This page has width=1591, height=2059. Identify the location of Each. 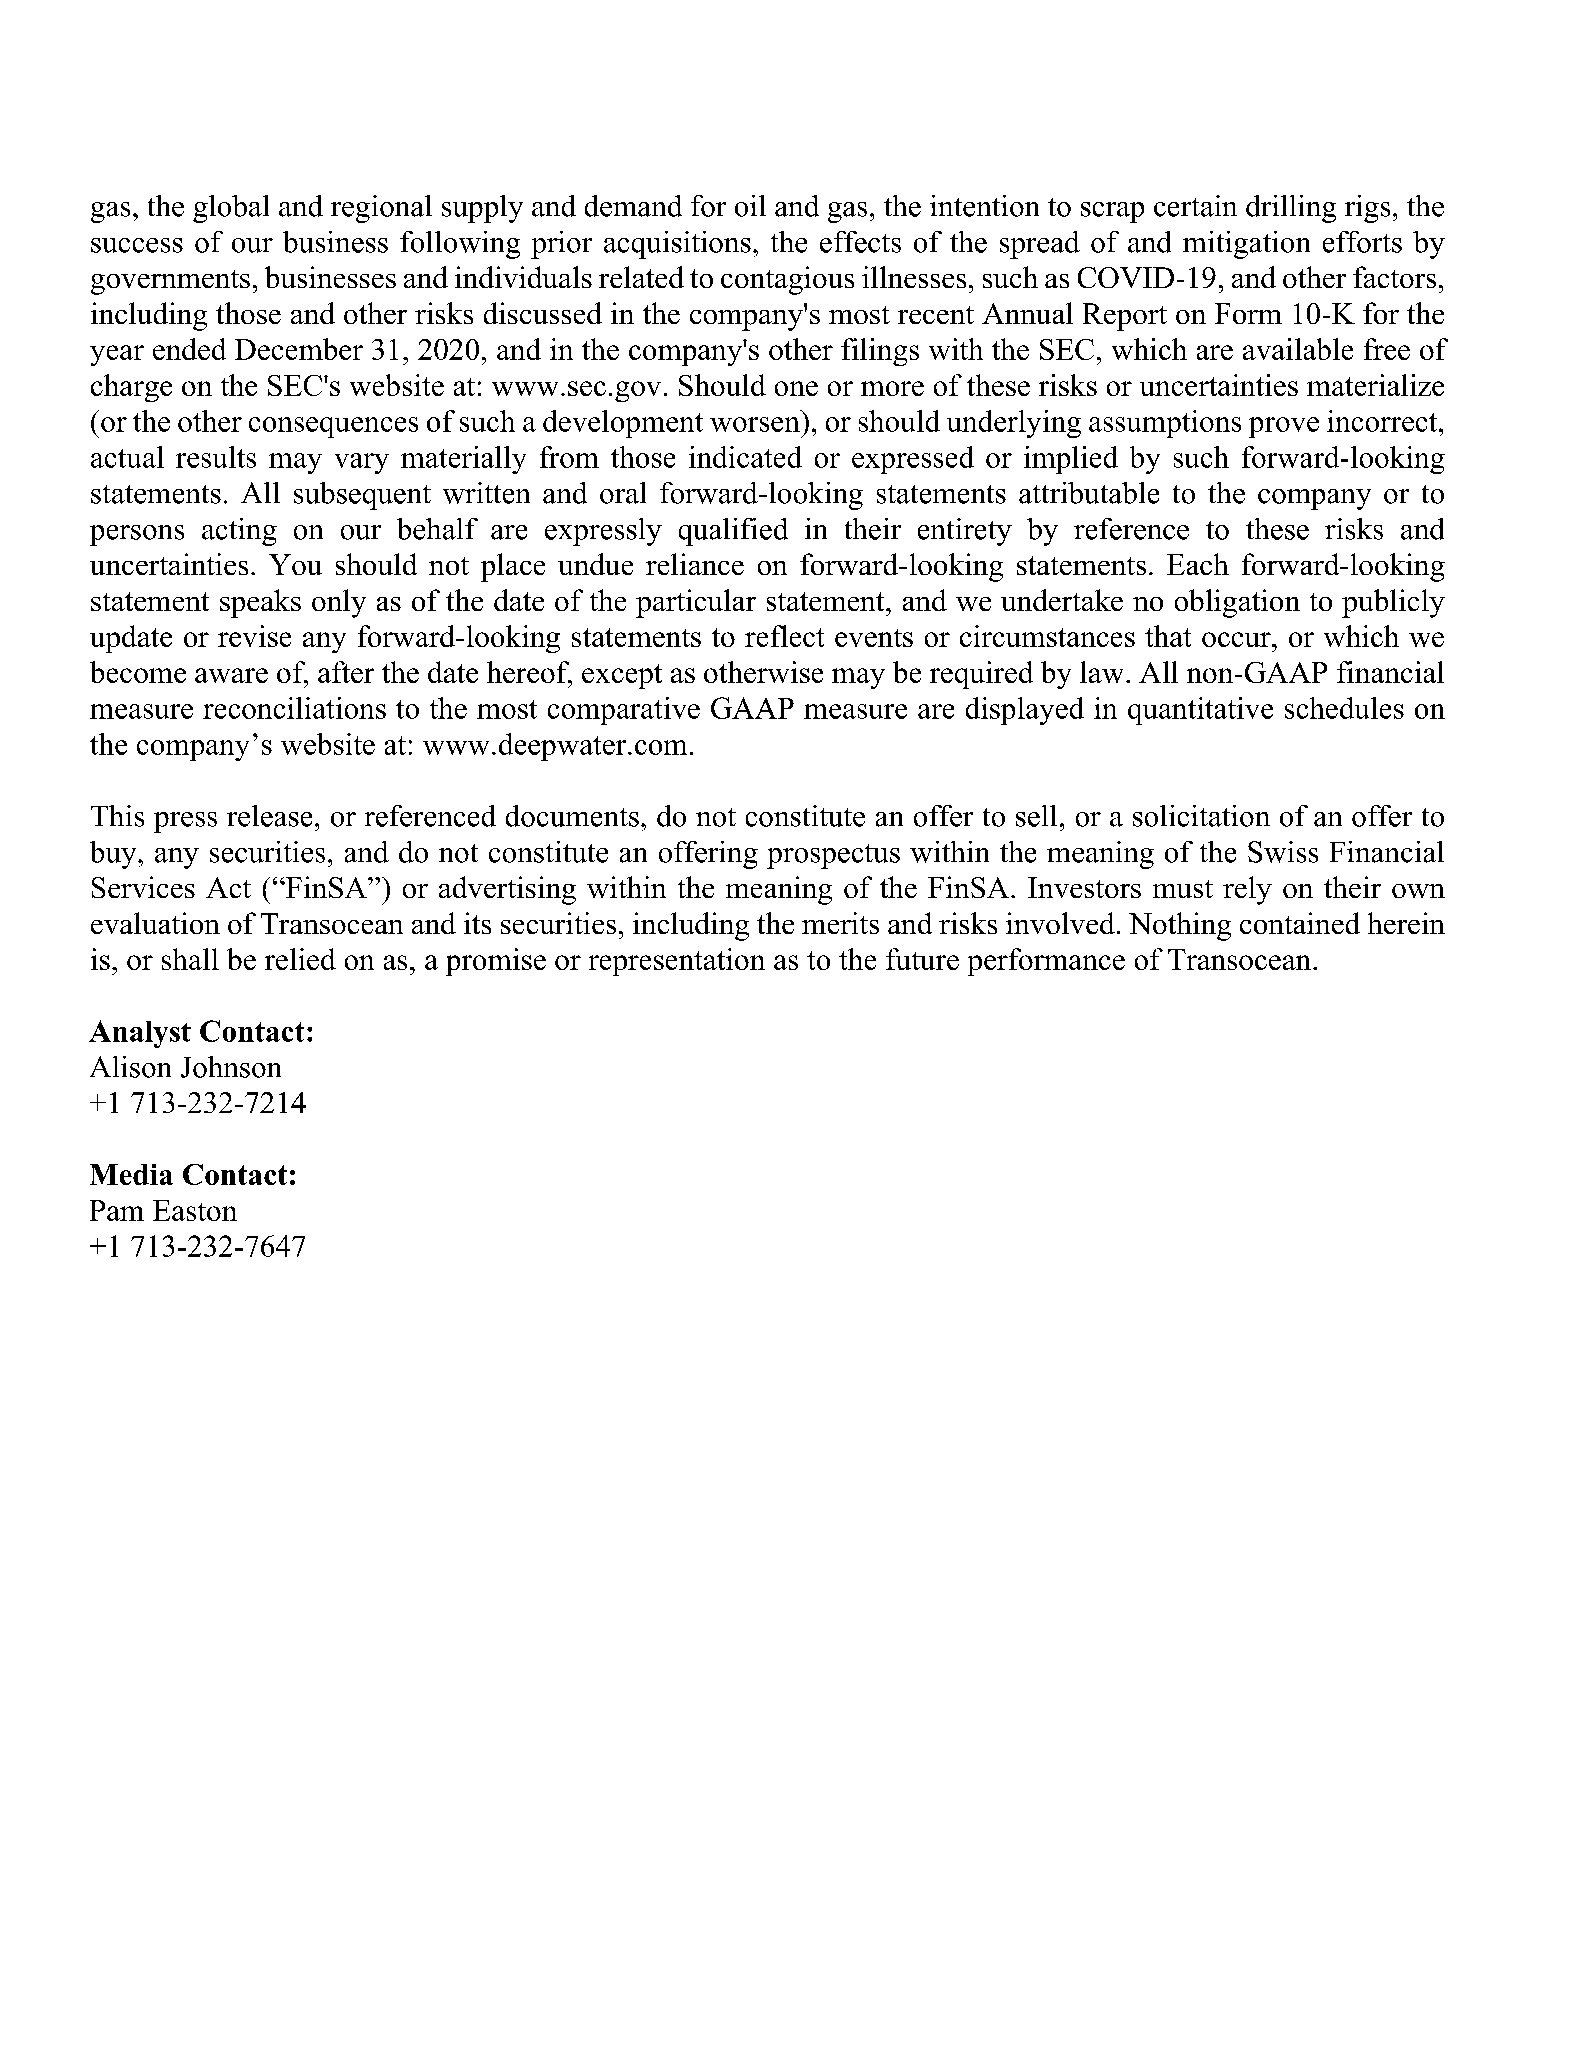
(1198, 564).
